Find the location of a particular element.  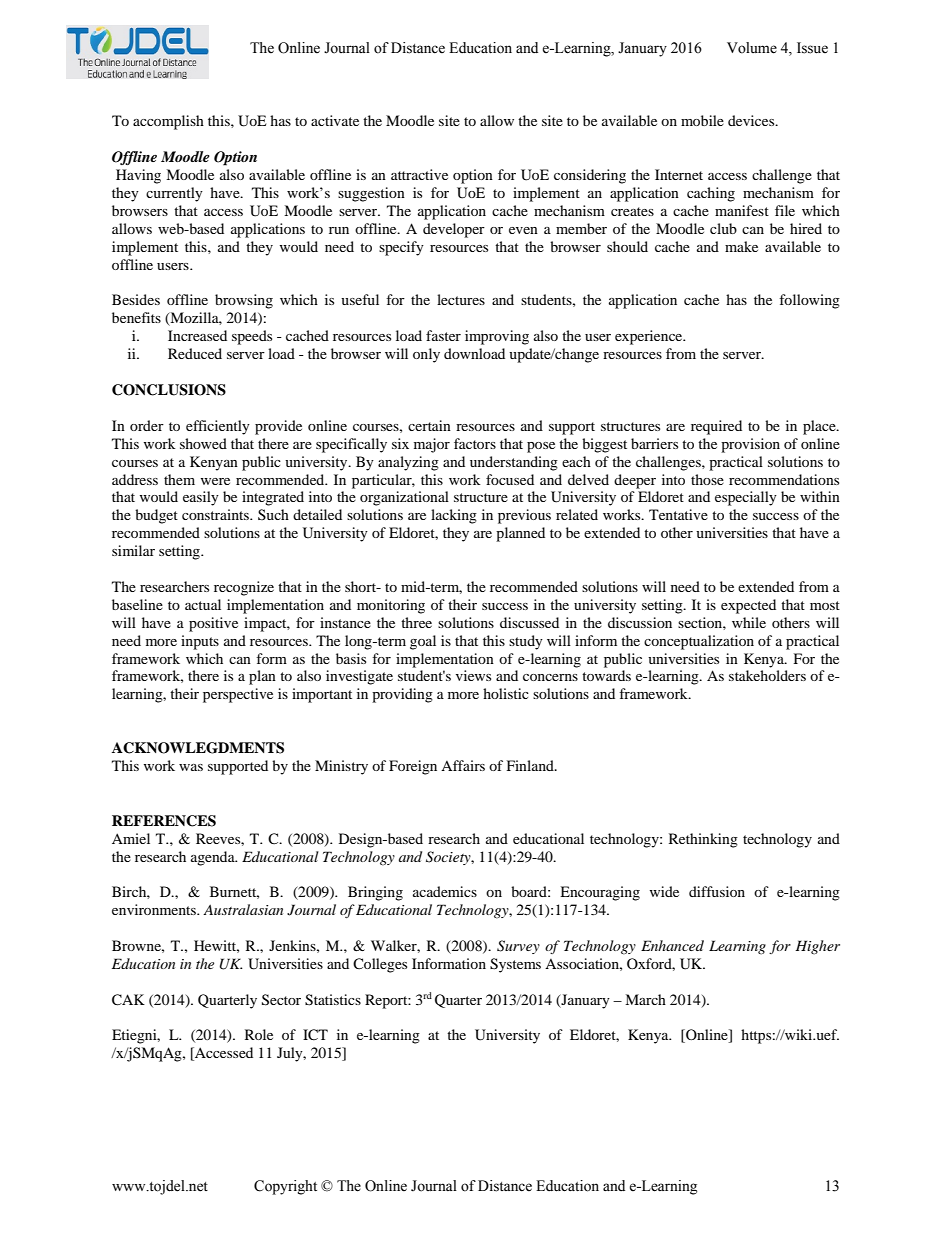

Copyright is located at coordinates (285, 1187).
